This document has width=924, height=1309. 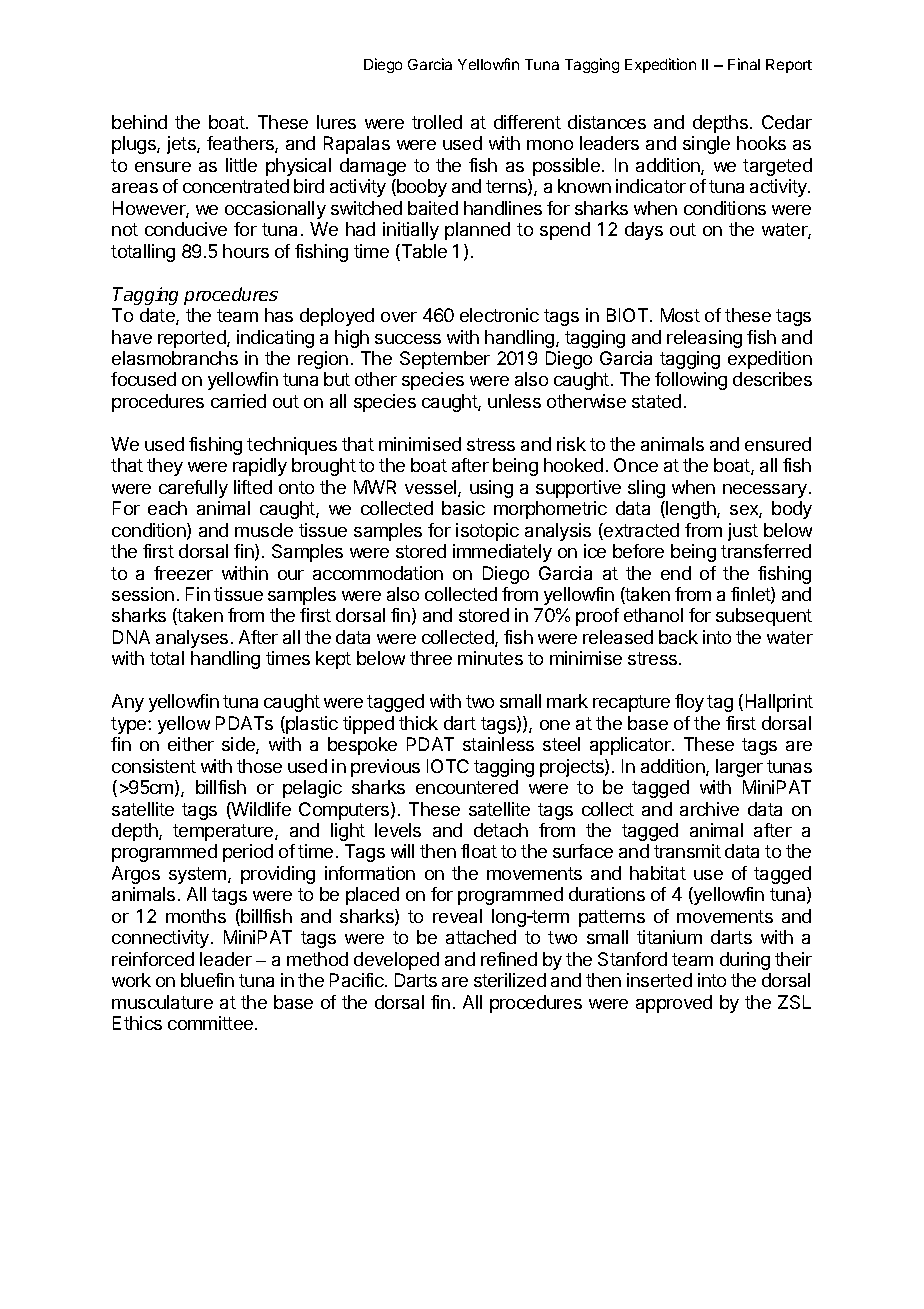 What do you see at coordinates (224, 832) in the document?
I see `temperature` at bounding box center [224, 832].
